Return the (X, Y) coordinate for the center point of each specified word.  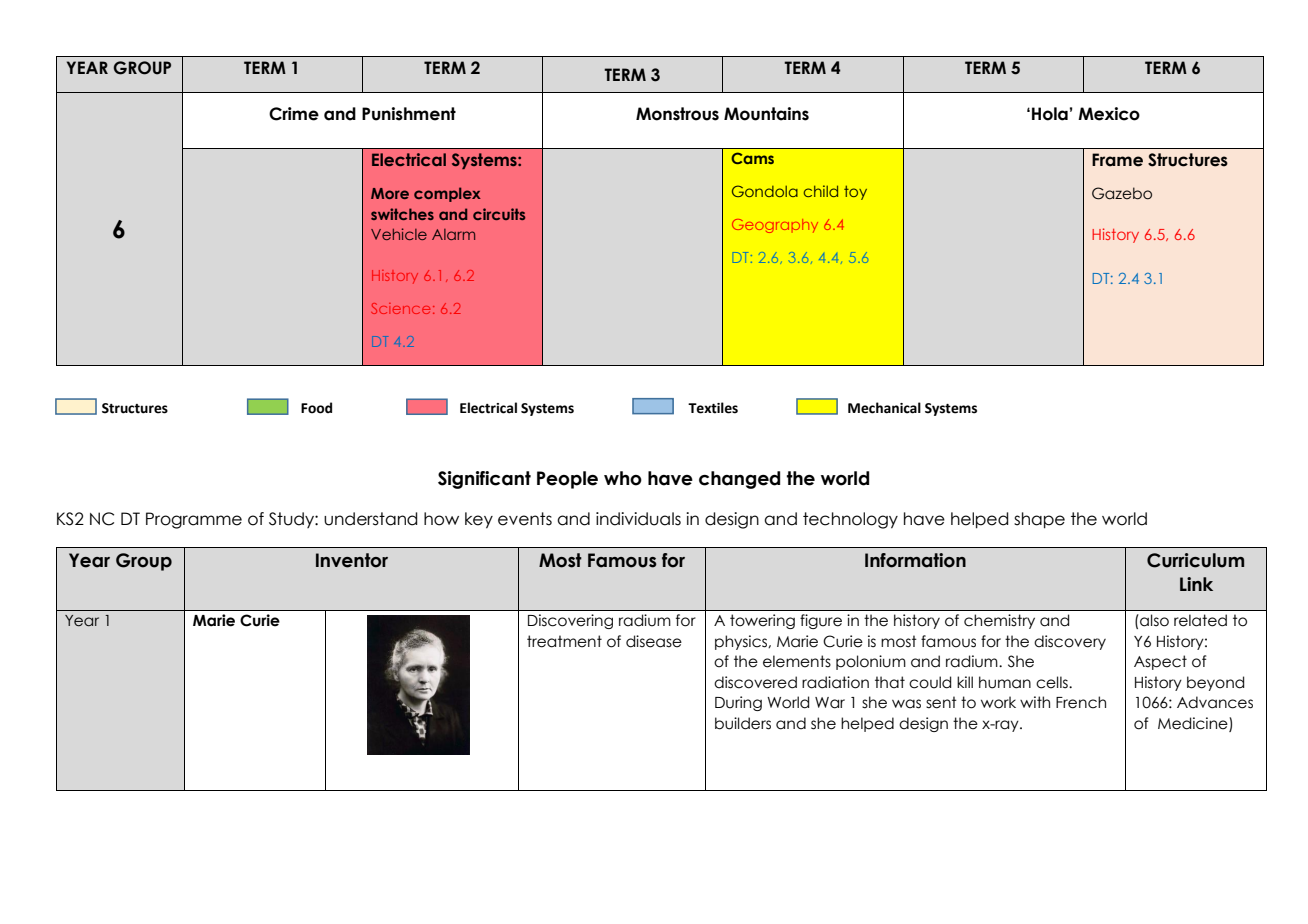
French (1081, 702)
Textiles (713, 408)
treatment (564, 641)
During (738, 703)
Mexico (1109, 114)
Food (316, 408)
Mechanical (884, 408)
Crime (294, 114)
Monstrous (677, 114)
